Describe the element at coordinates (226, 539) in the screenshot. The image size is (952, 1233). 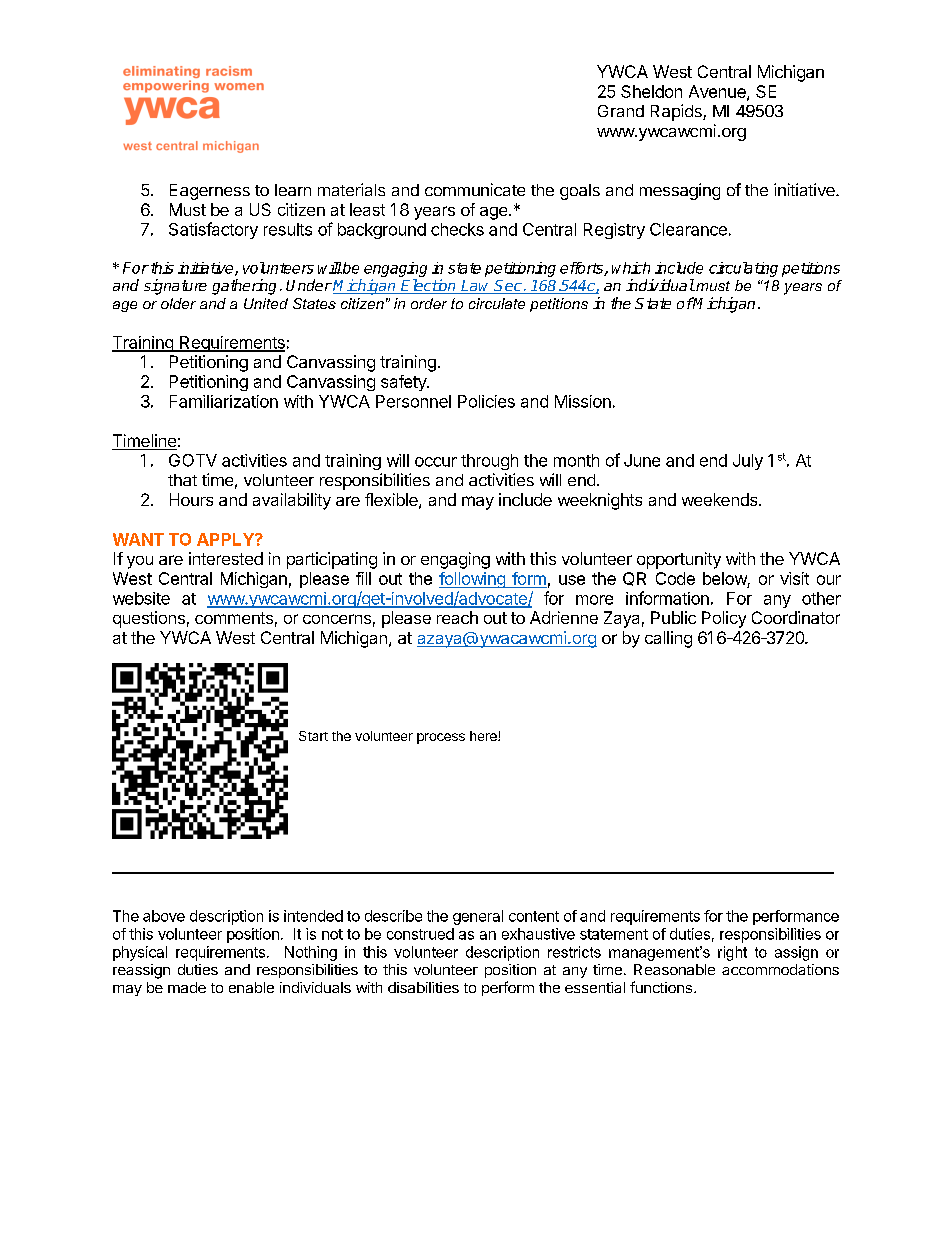
I see `APPLY` at that location.
